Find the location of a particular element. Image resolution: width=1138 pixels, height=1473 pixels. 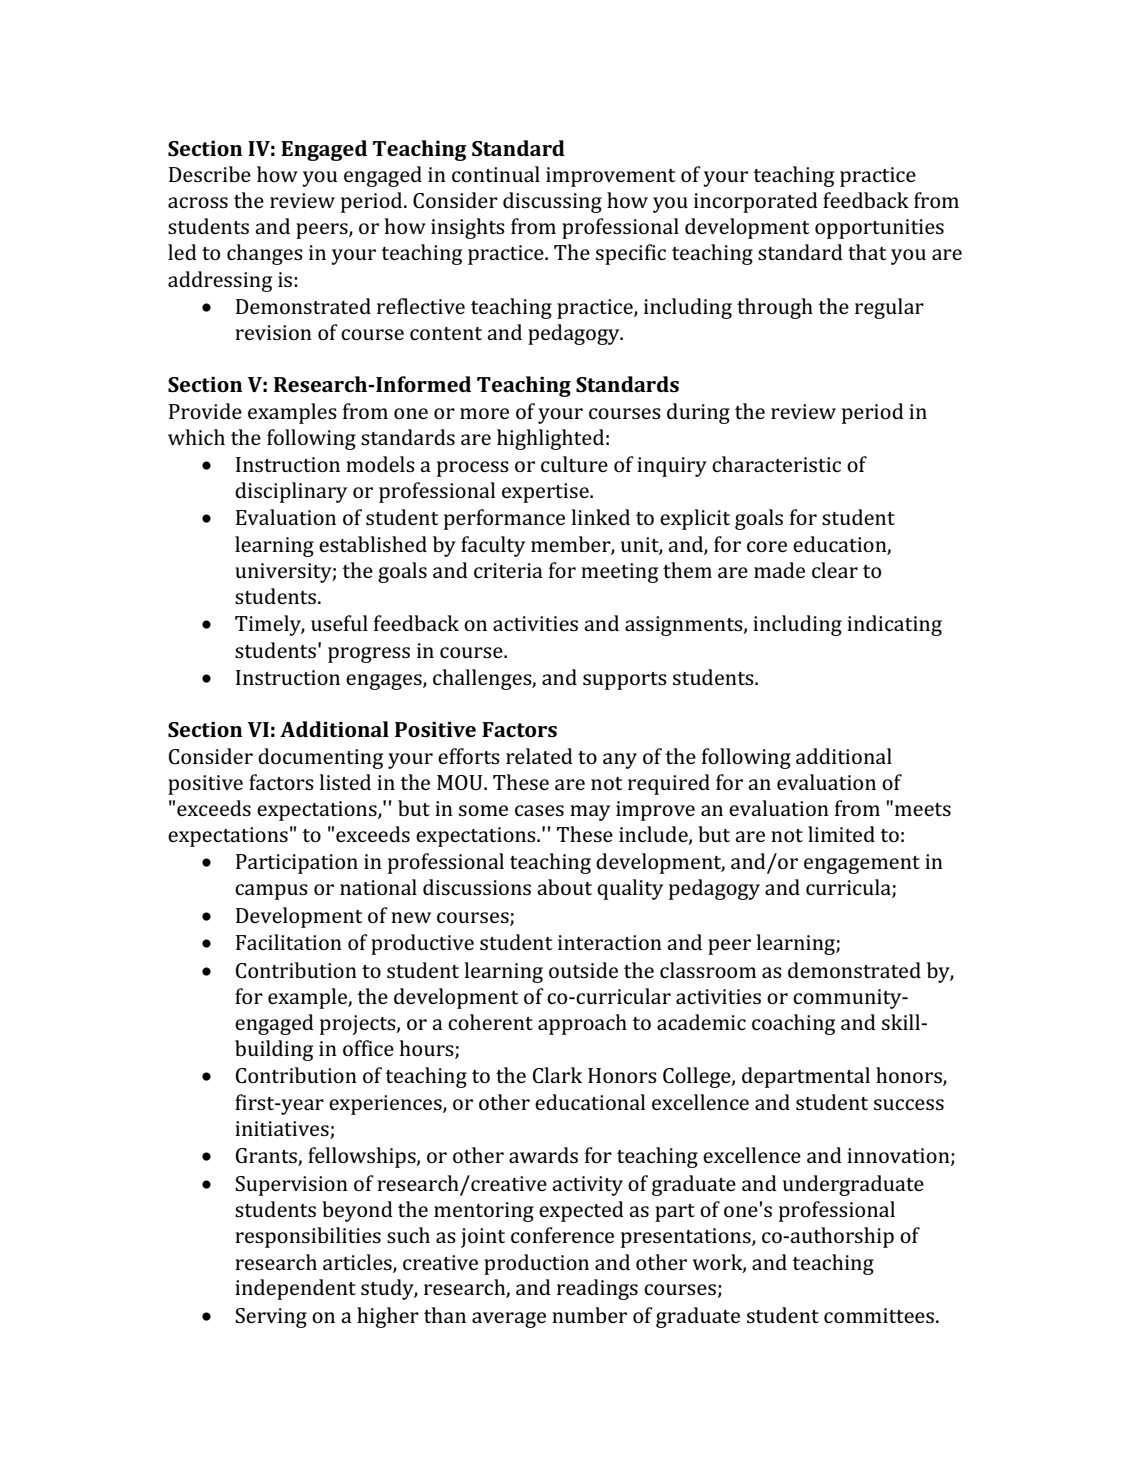

changes is located at coordinates (265, 254).
